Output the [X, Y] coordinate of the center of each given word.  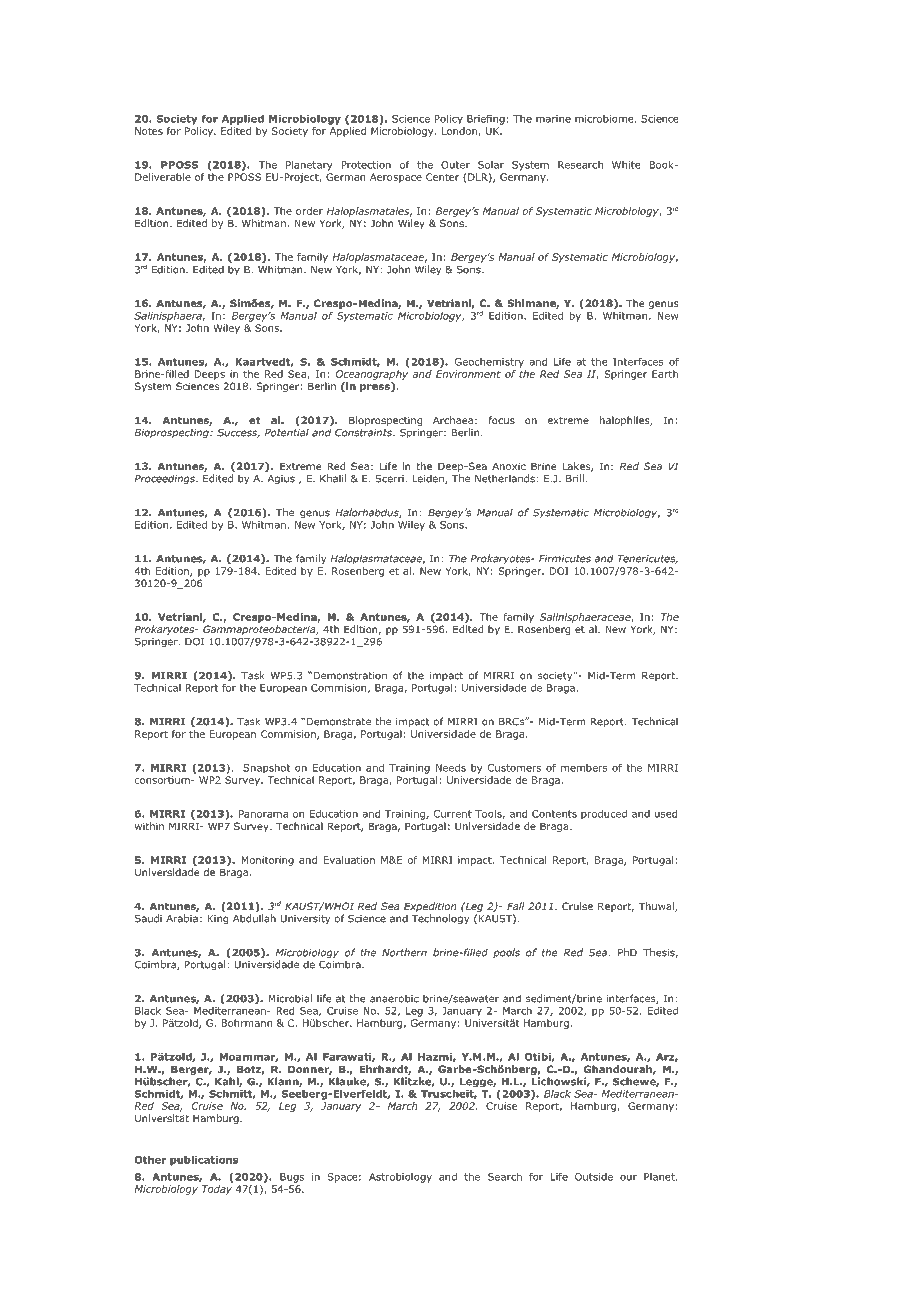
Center [442, 177]
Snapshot [267, 769]
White [626, 165]
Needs [451, 768]
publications [204, 1161]
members [584, 768]
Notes [149, 131]
